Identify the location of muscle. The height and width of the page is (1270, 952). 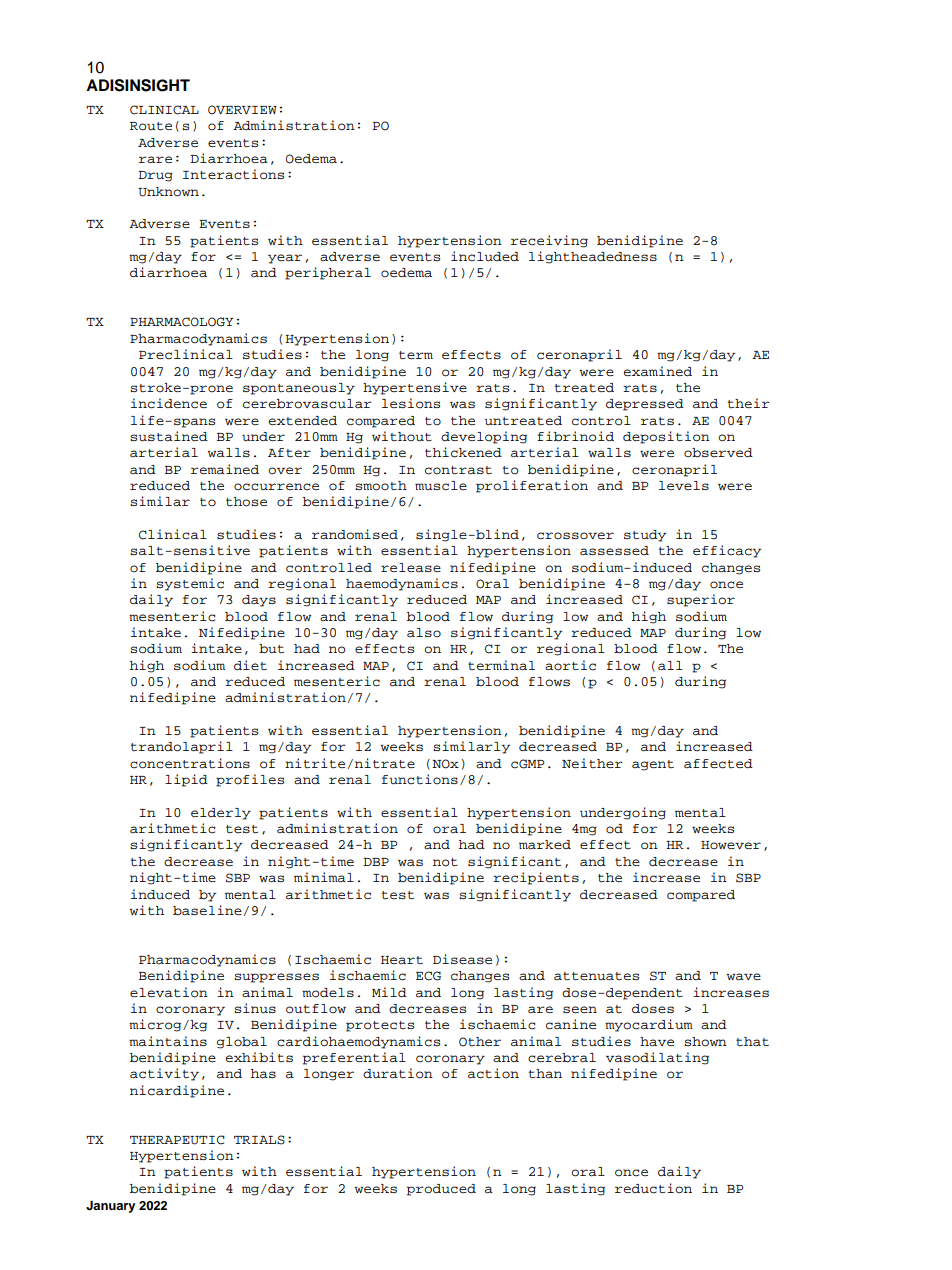
(441, 485).
